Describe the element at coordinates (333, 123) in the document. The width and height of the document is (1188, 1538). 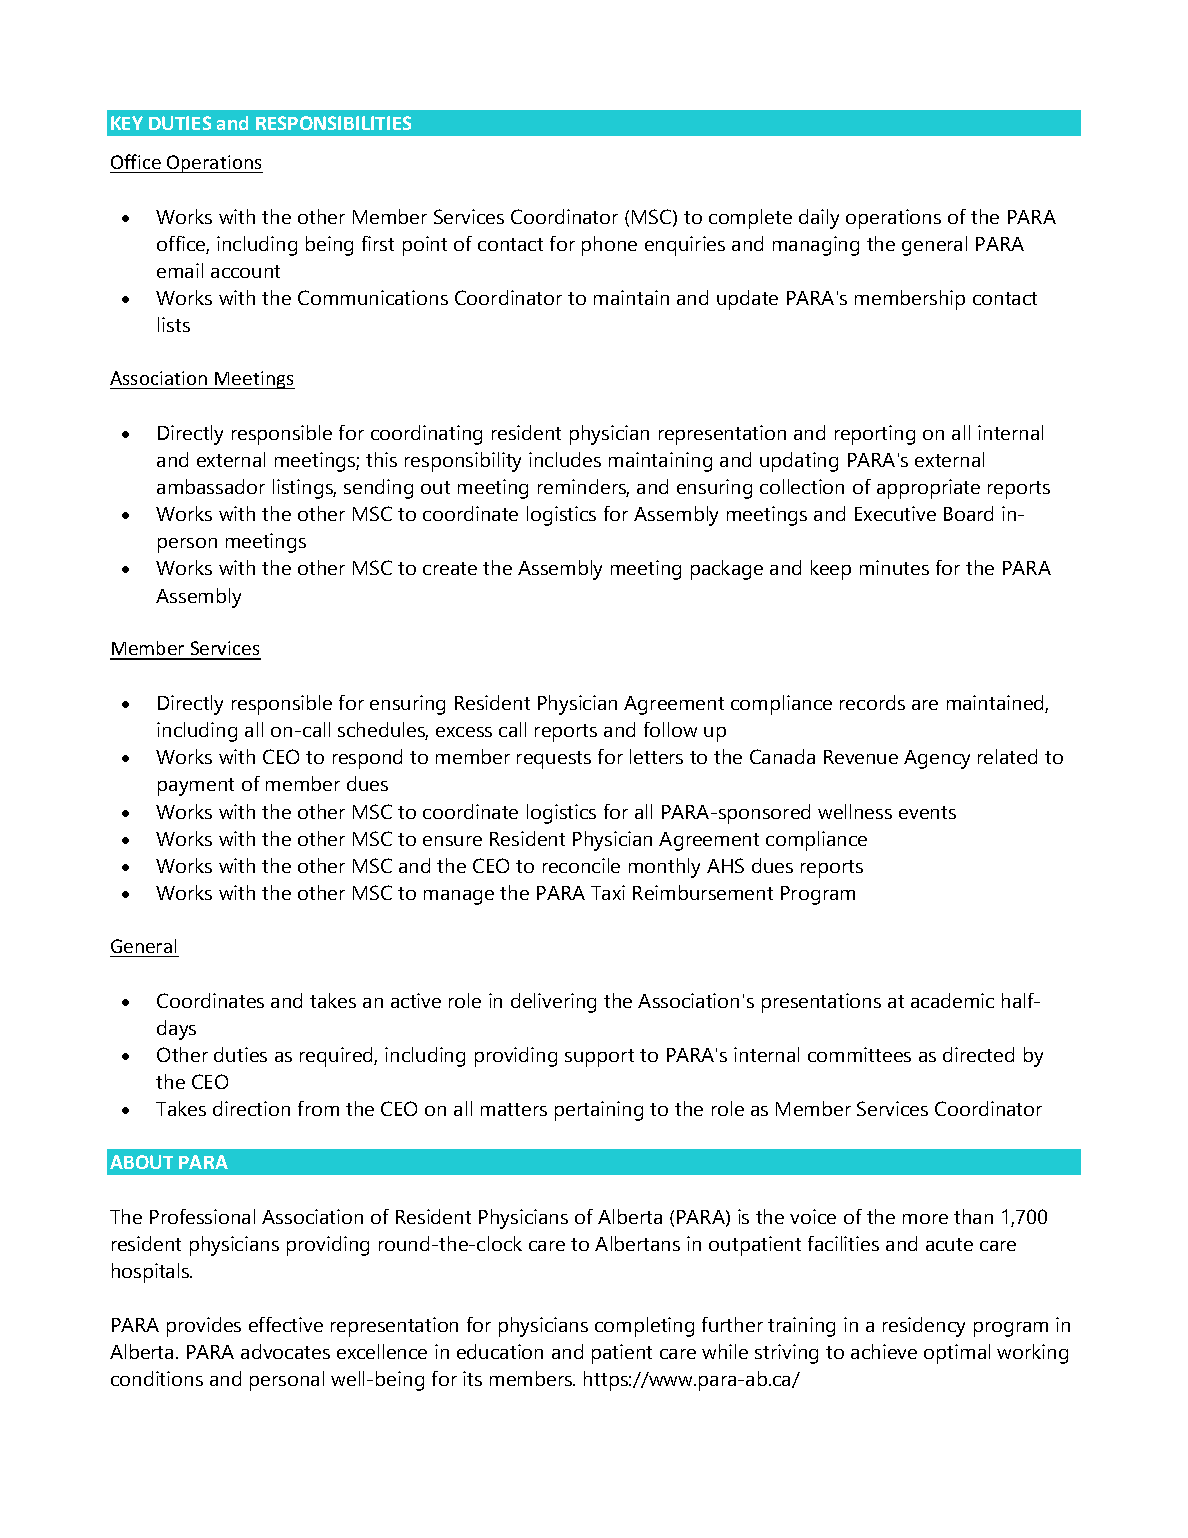
I see `RESPONSIBILITIES` at that location.
